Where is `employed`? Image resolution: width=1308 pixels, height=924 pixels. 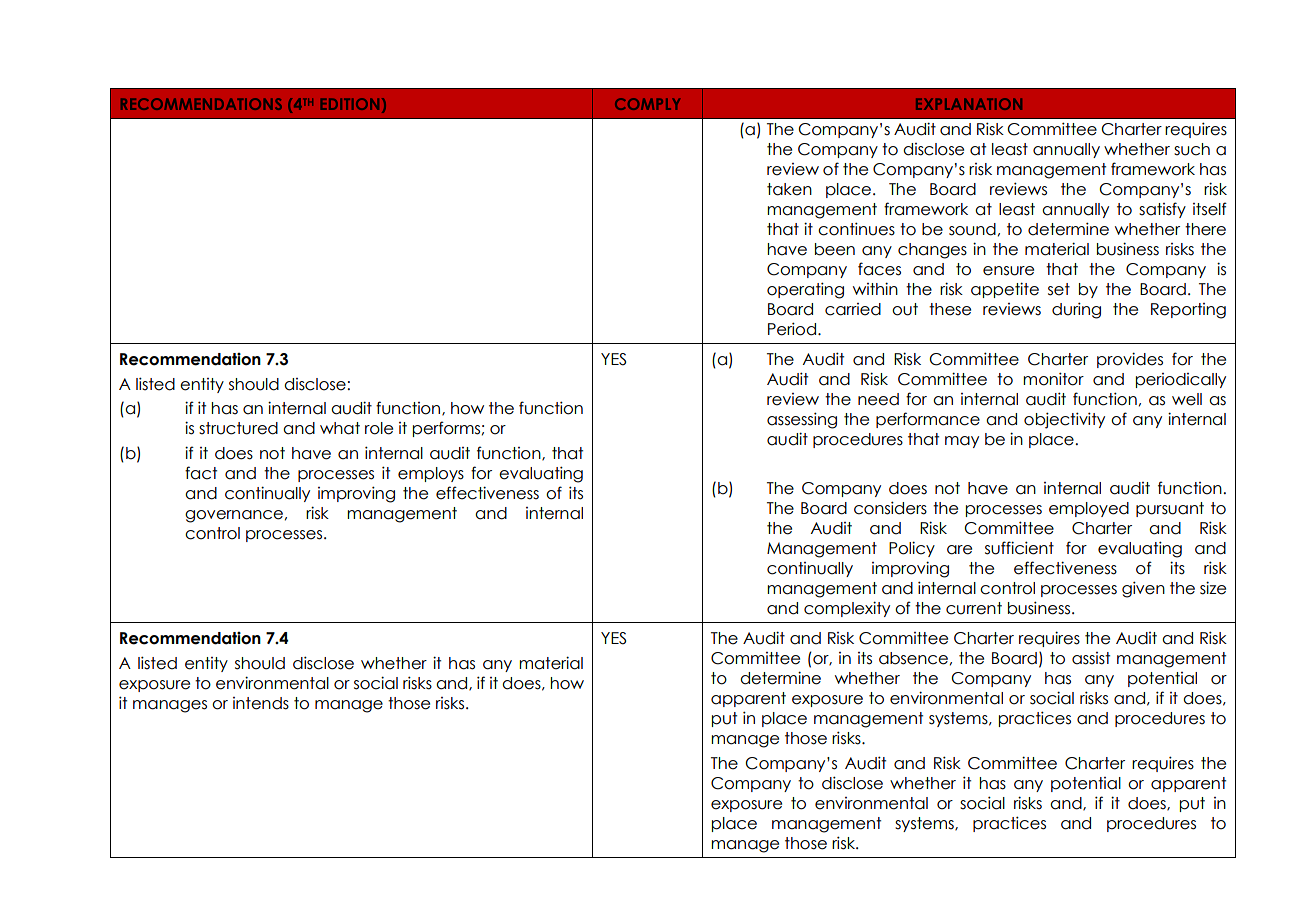
employed is located at coordinates (1089, 509).
